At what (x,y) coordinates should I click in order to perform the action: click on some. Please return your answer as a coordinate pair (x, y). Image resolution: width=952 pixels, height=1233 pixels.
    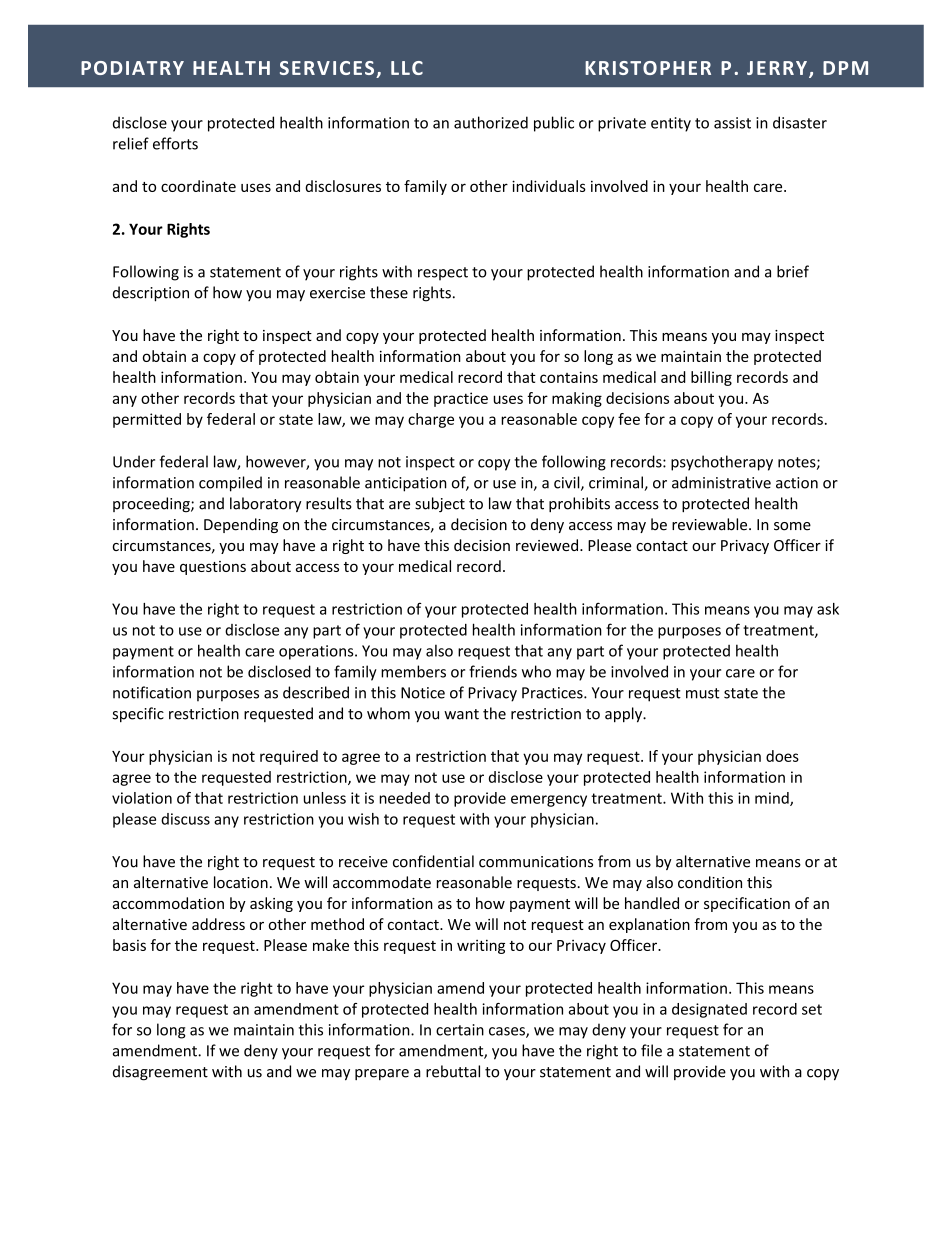
    Looking at the image, I should click on (792, 526).
